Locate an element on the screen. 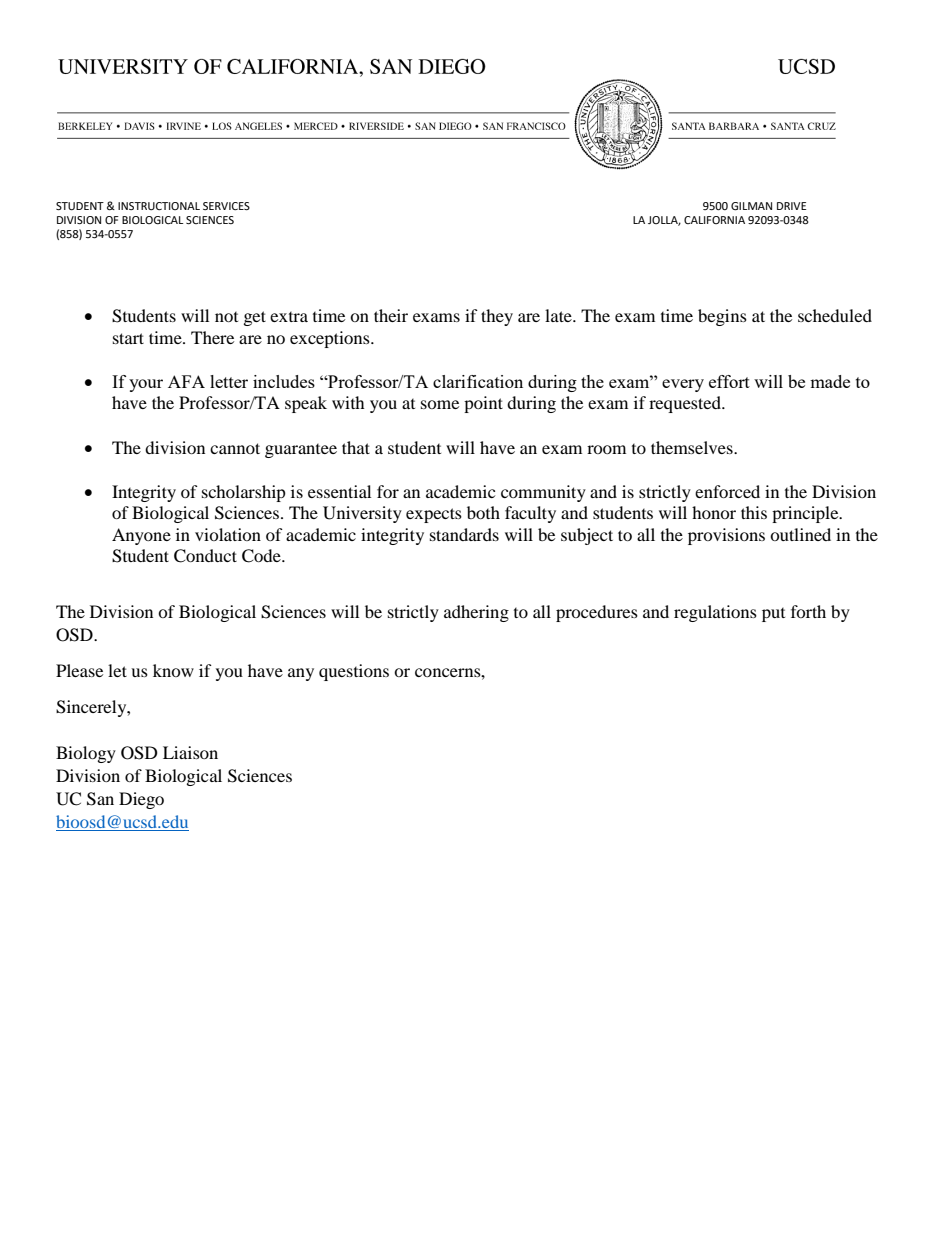  Diego is located at coordinates (141, 800).
